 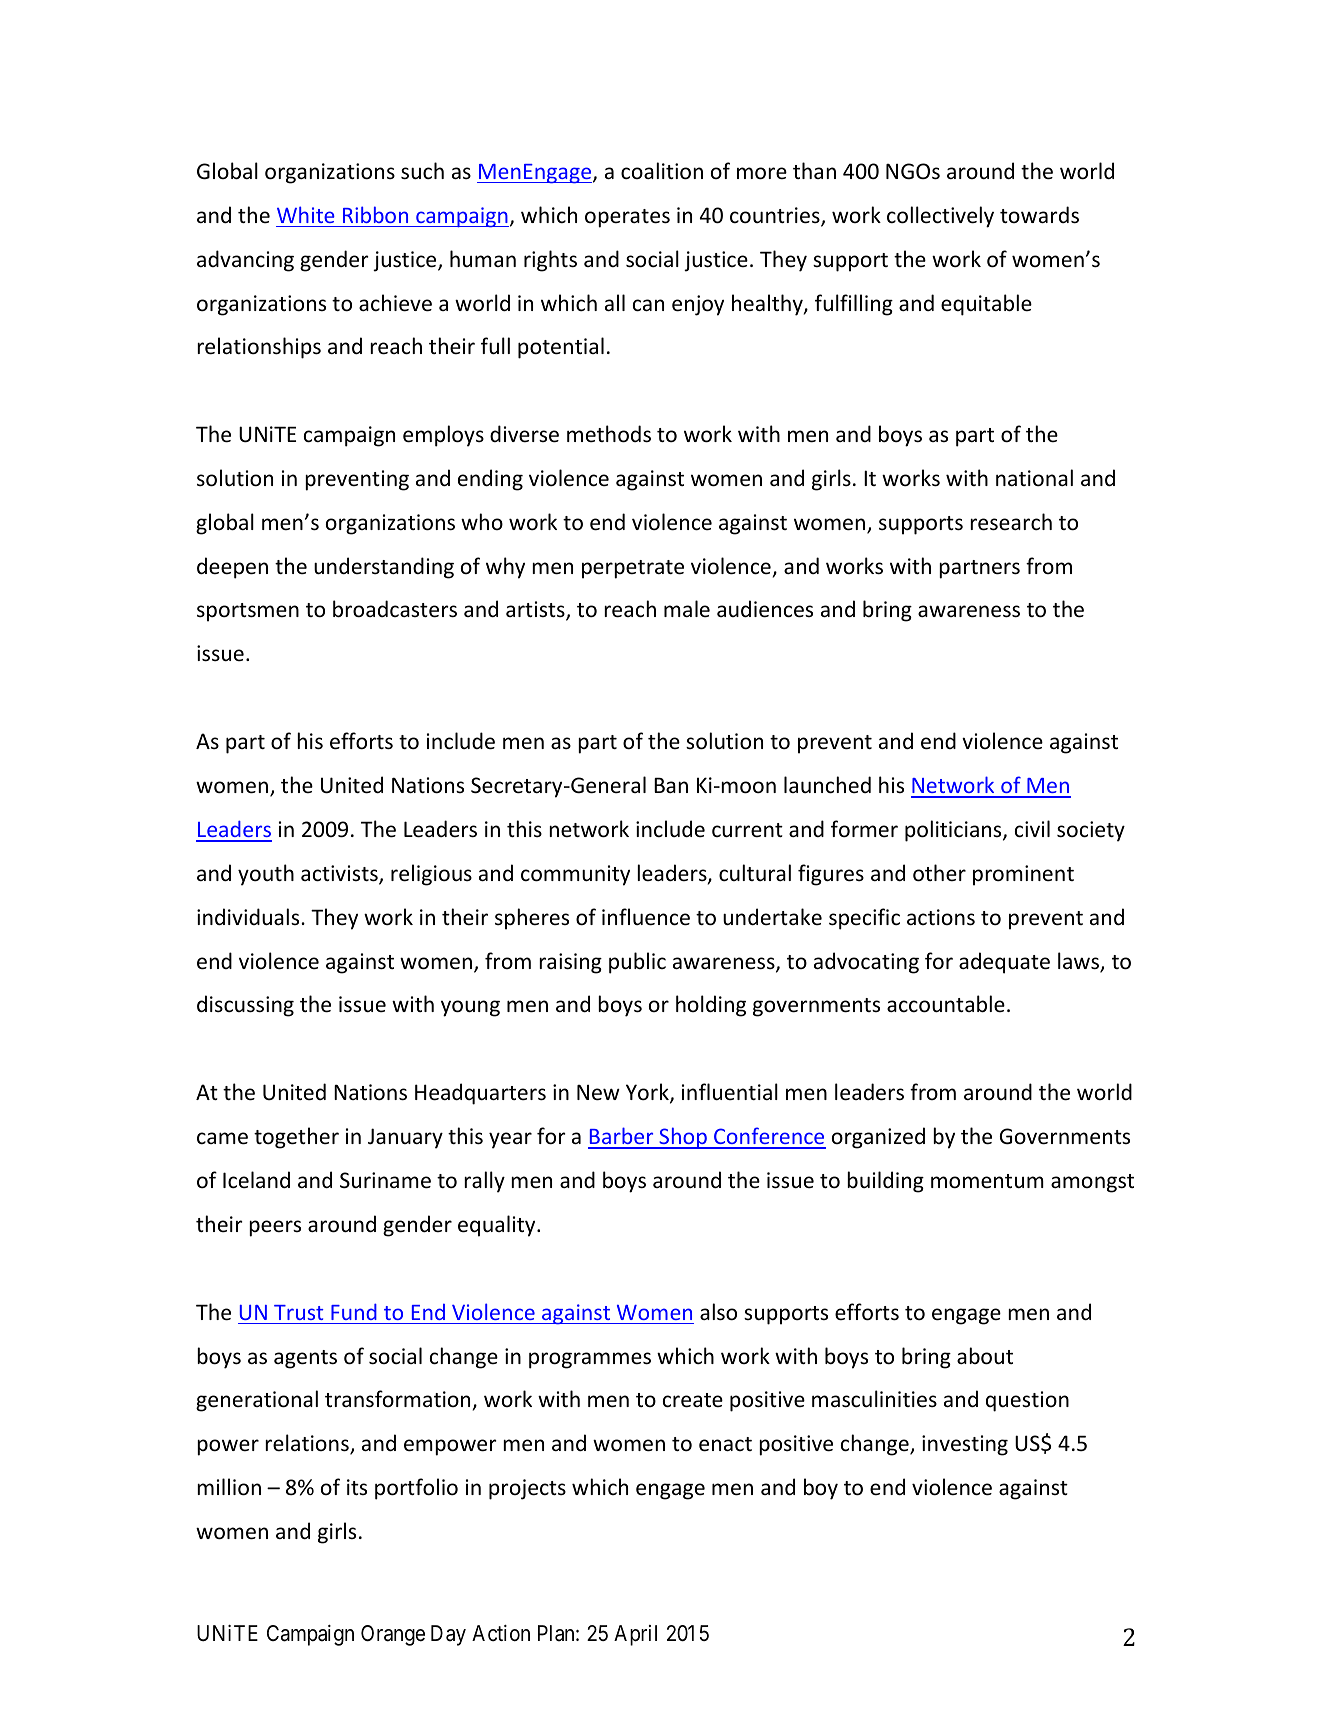 What do you see at coordinates (306, 214) in the screenshot?
I see `White` at bounding box center [306, 214].
